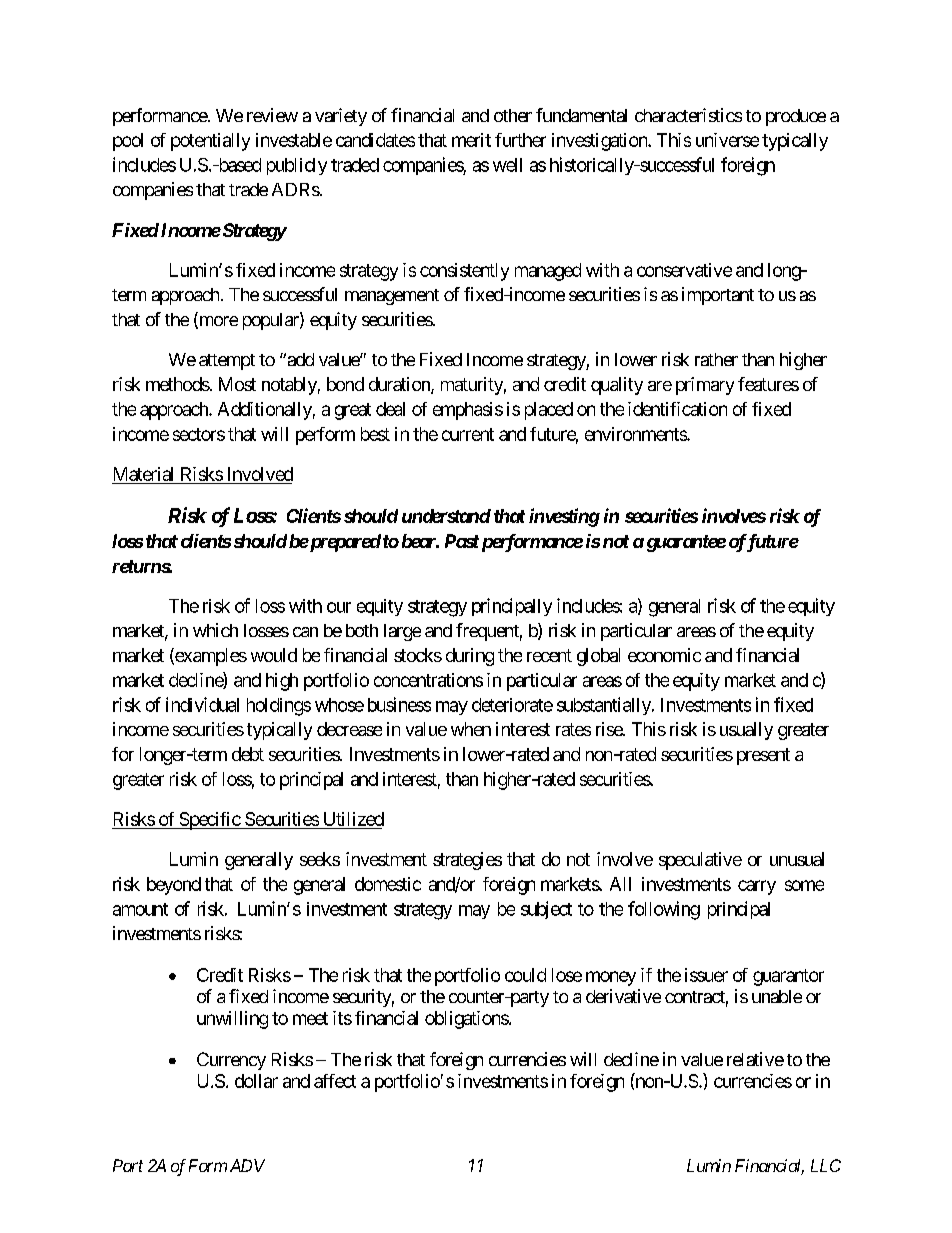  What do you see at coordinates (210, 142) in the document?
I see `potentially` at bounding box center [210, 142].
